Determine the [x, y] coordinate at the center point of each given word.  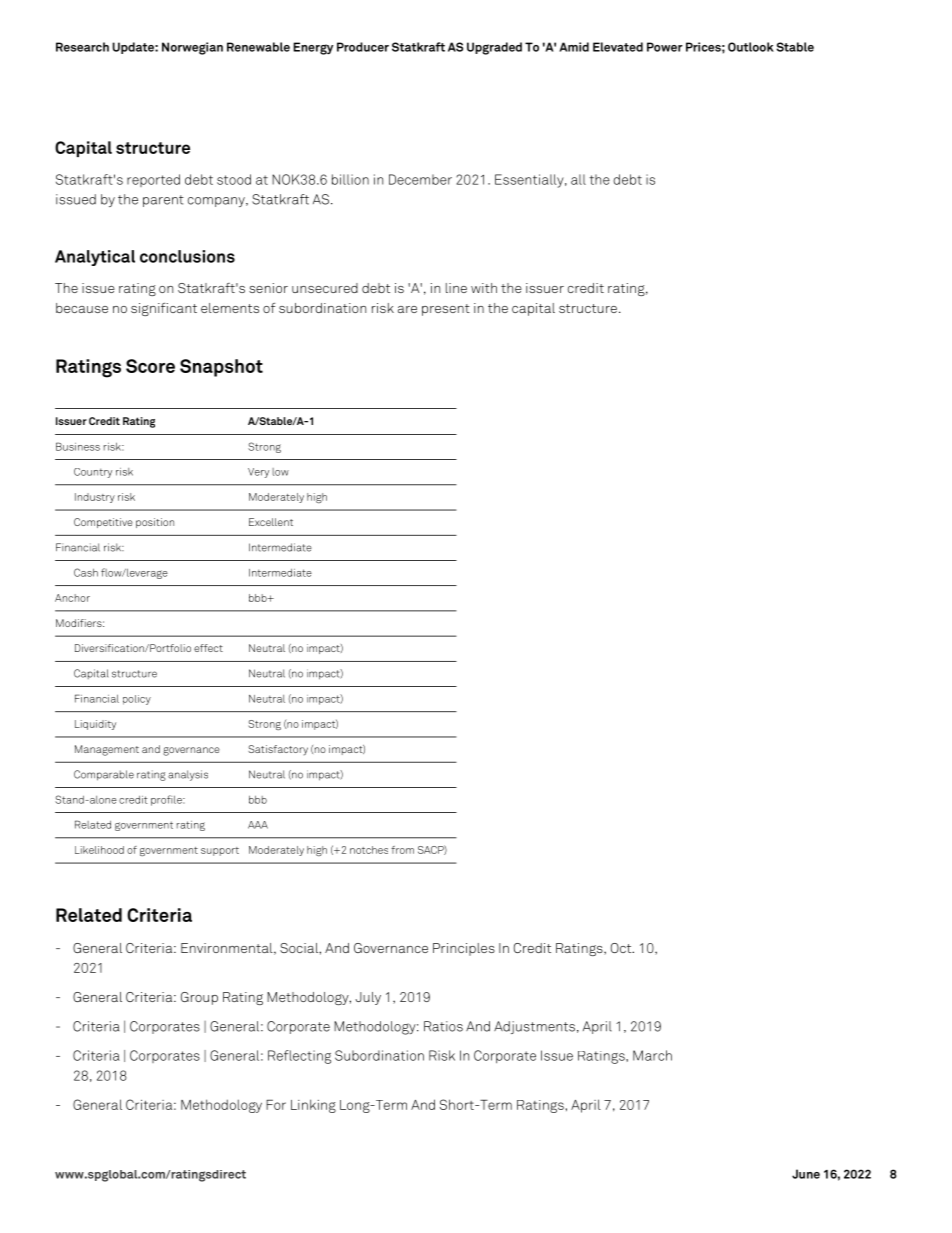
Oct [622, 948]
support [220, 851]
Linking [313, 1106]
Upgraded [494, 48]
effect [208, 648]
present [446, 310]
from [402, 850]
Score [150, 366]
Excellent [271, 522]
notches [369, 850]
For [276, 1105]
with [484, 288]
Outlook [751, 47]
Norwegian [192, 48]
